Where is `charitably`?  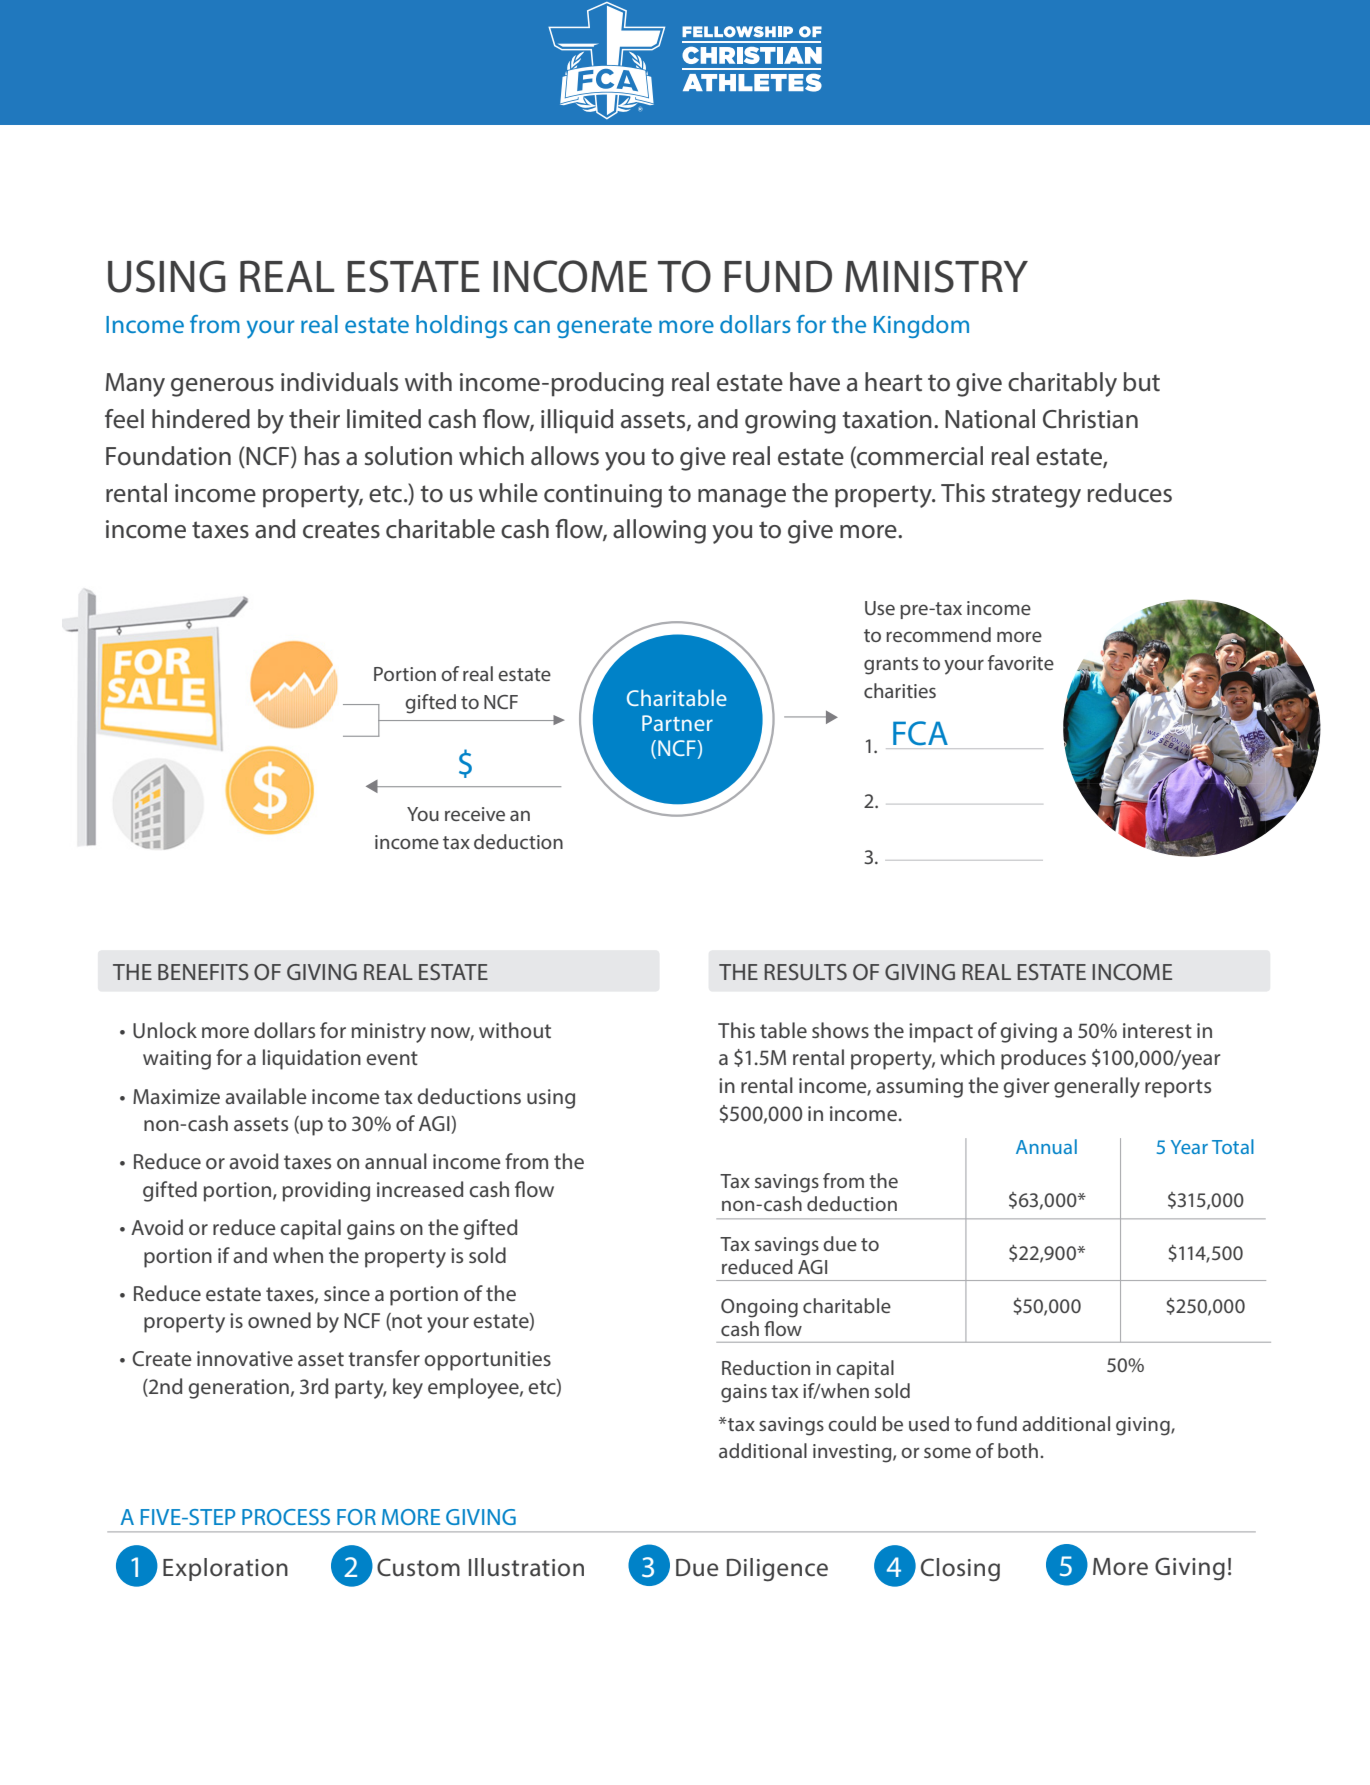
charitably is located at coordinates (1062, 384).
